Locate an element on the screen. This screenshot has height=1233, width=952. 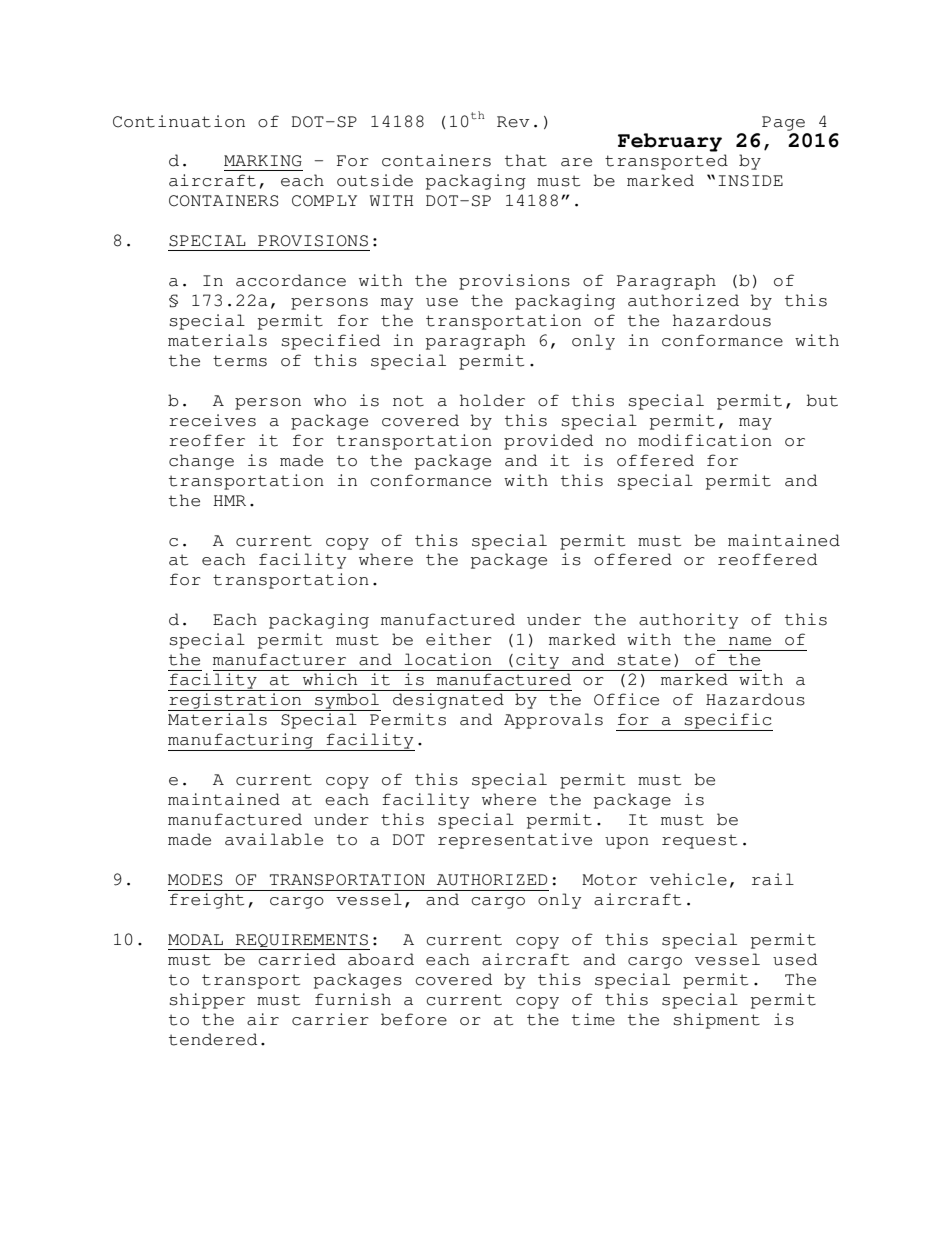
that is located at coordinates (526, 160).
